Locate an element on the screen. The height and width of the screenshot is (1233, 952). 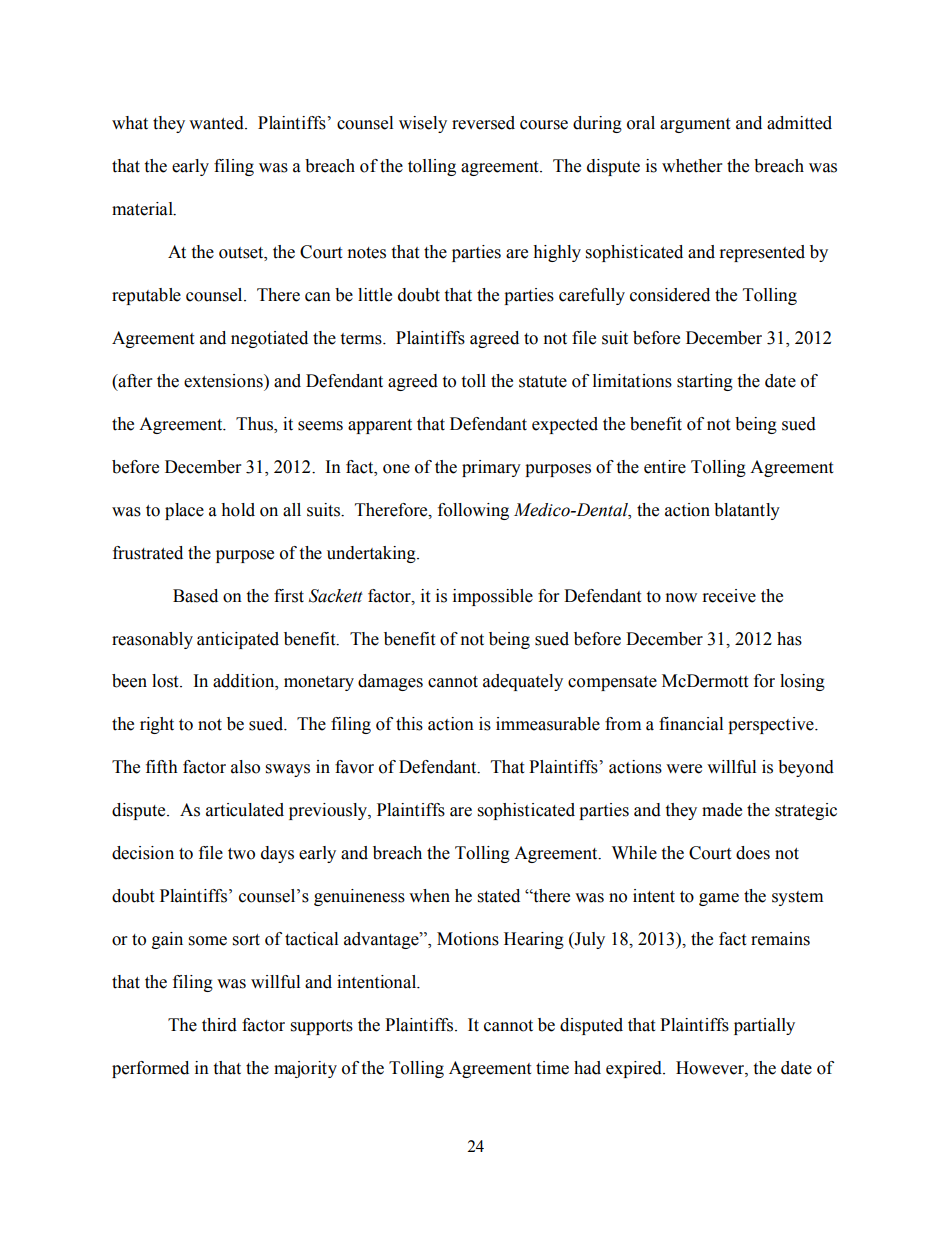
third is located at coordinates (219, 1025).
